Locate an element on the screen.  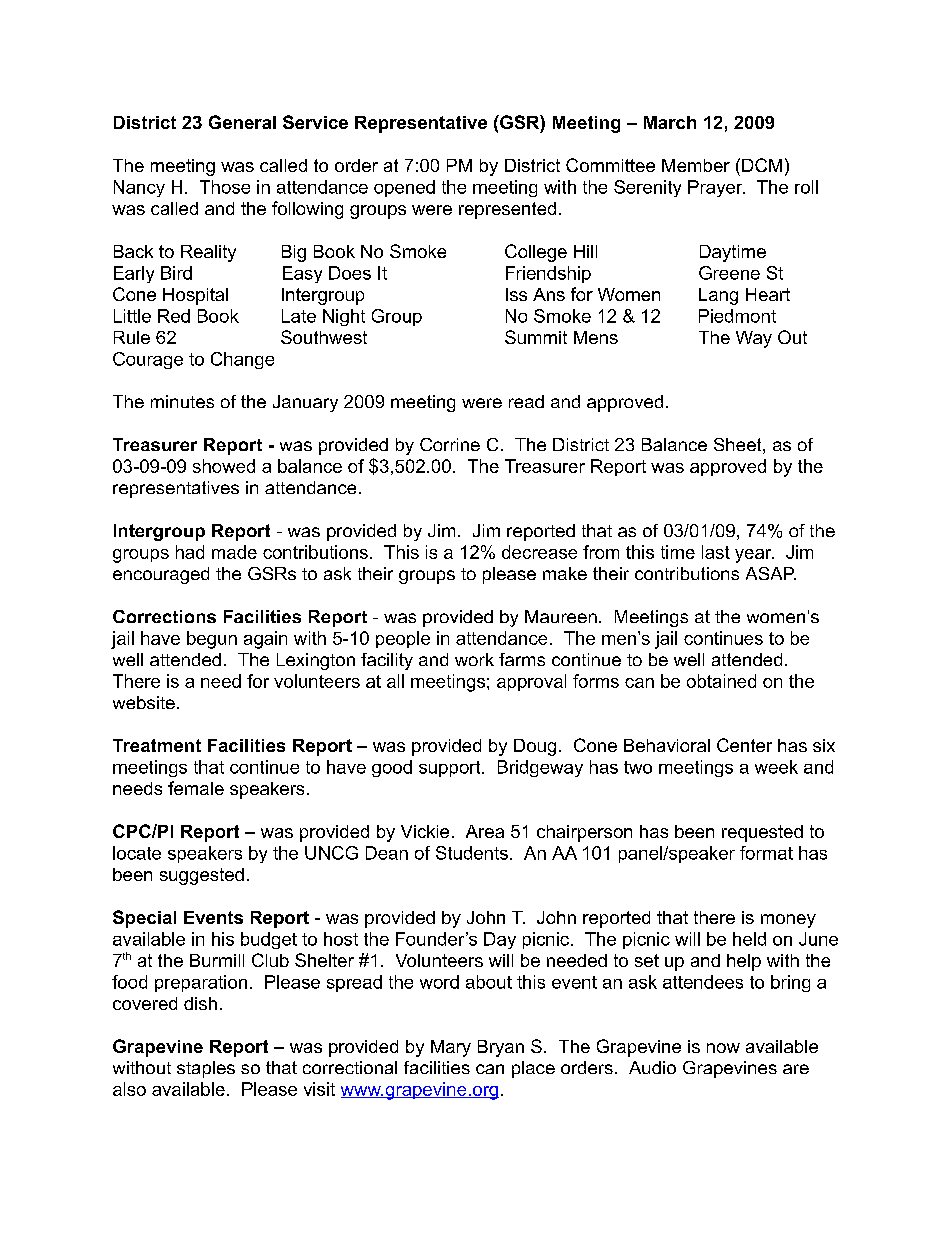
DCM is located at coordinates (762, 165).
